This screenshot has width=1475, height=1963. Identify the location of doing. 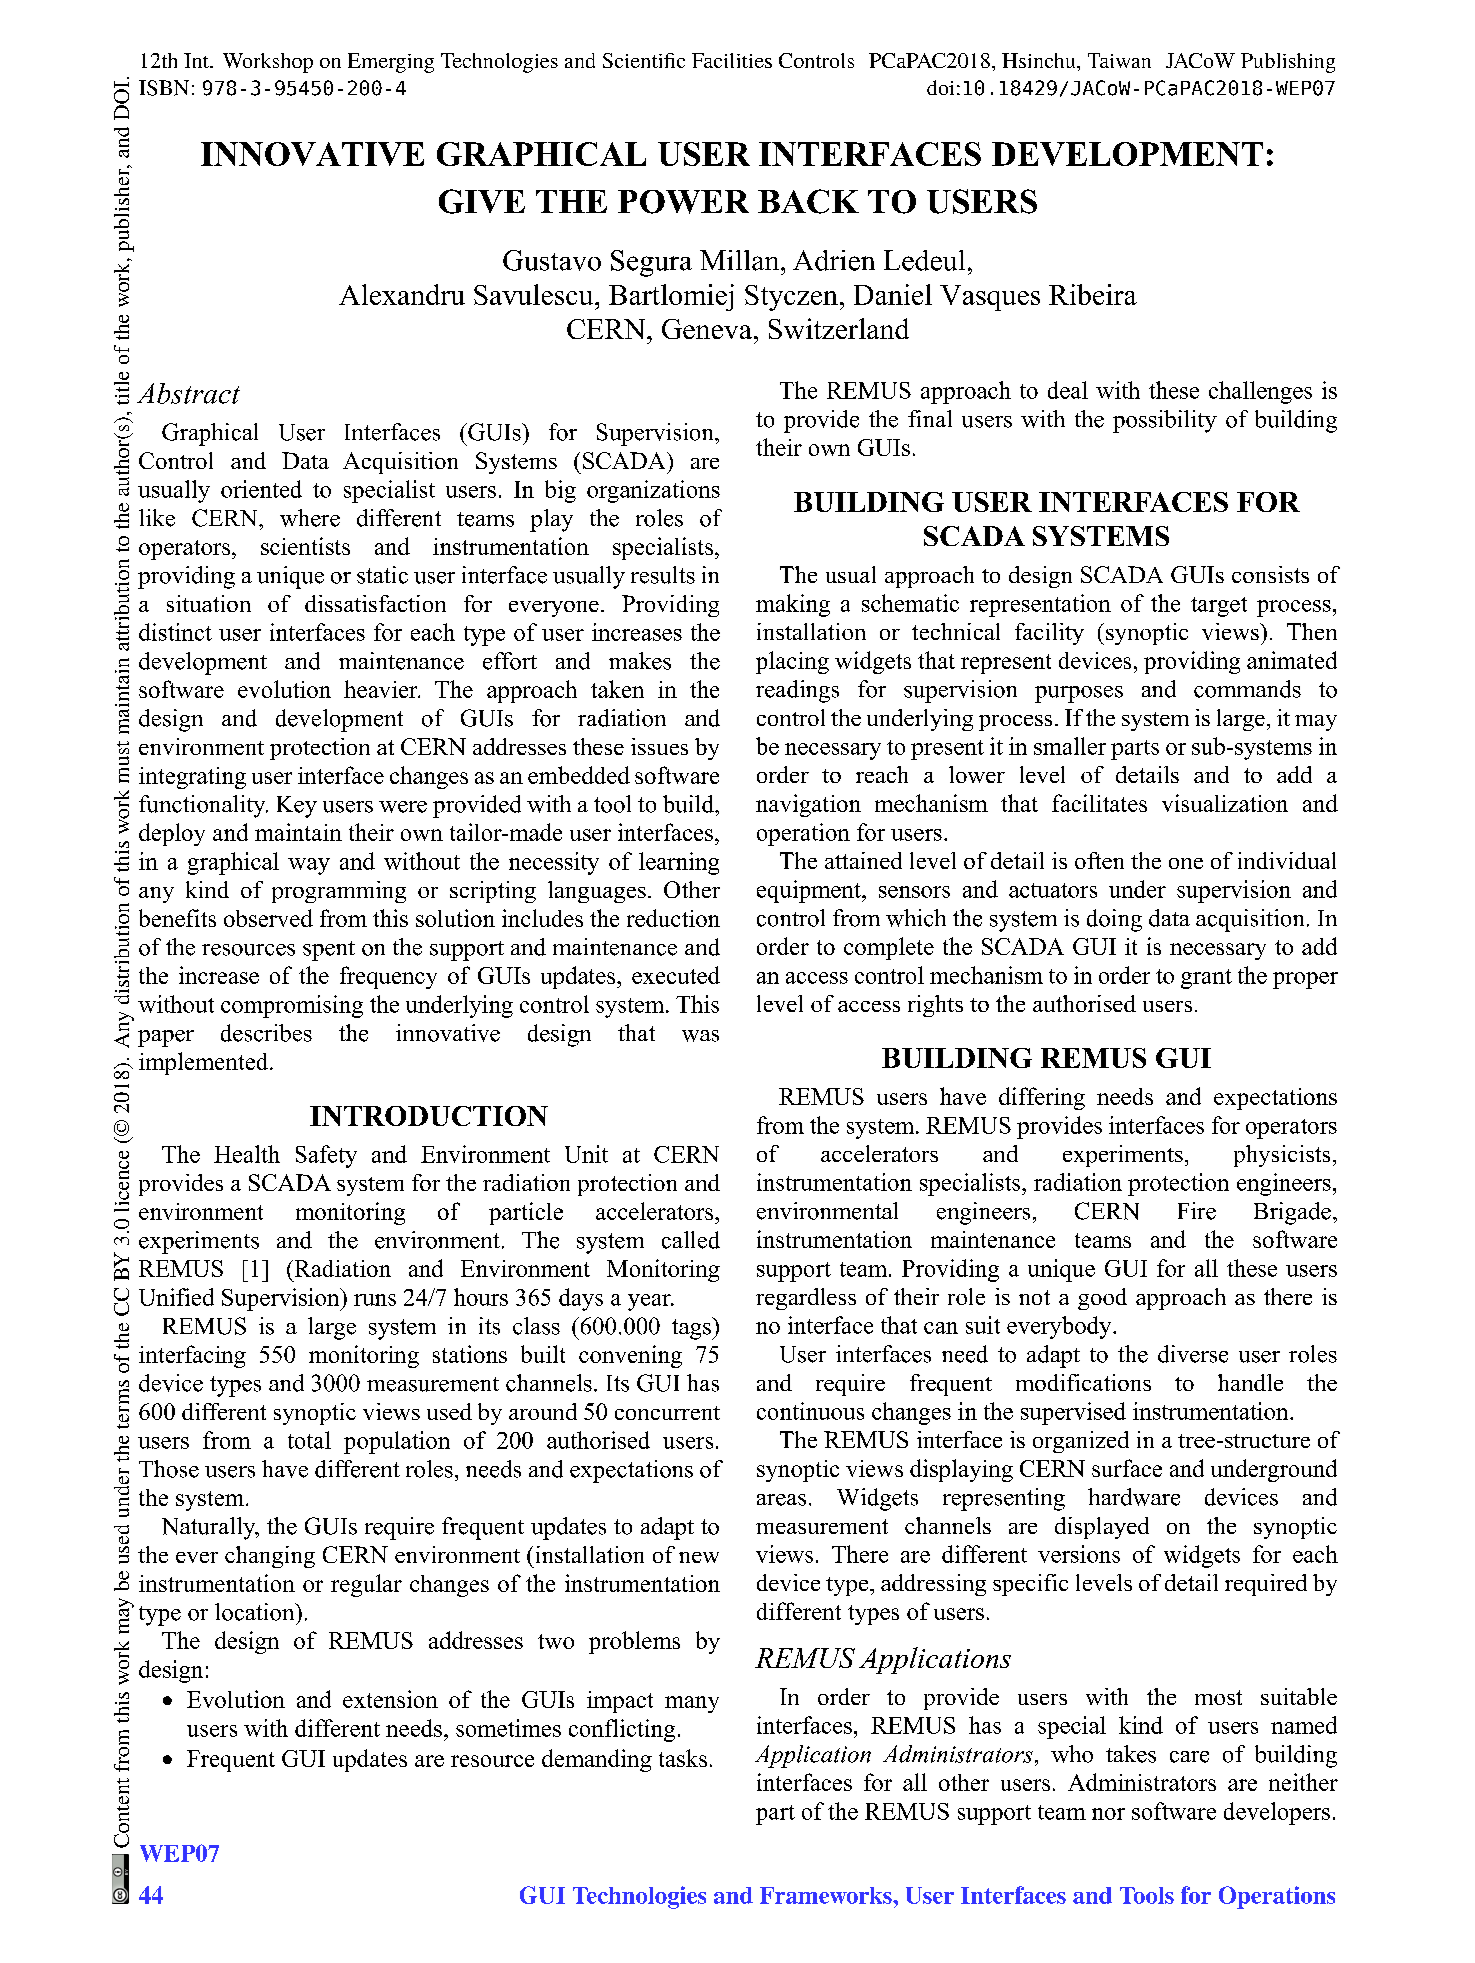
(1114, 920).
